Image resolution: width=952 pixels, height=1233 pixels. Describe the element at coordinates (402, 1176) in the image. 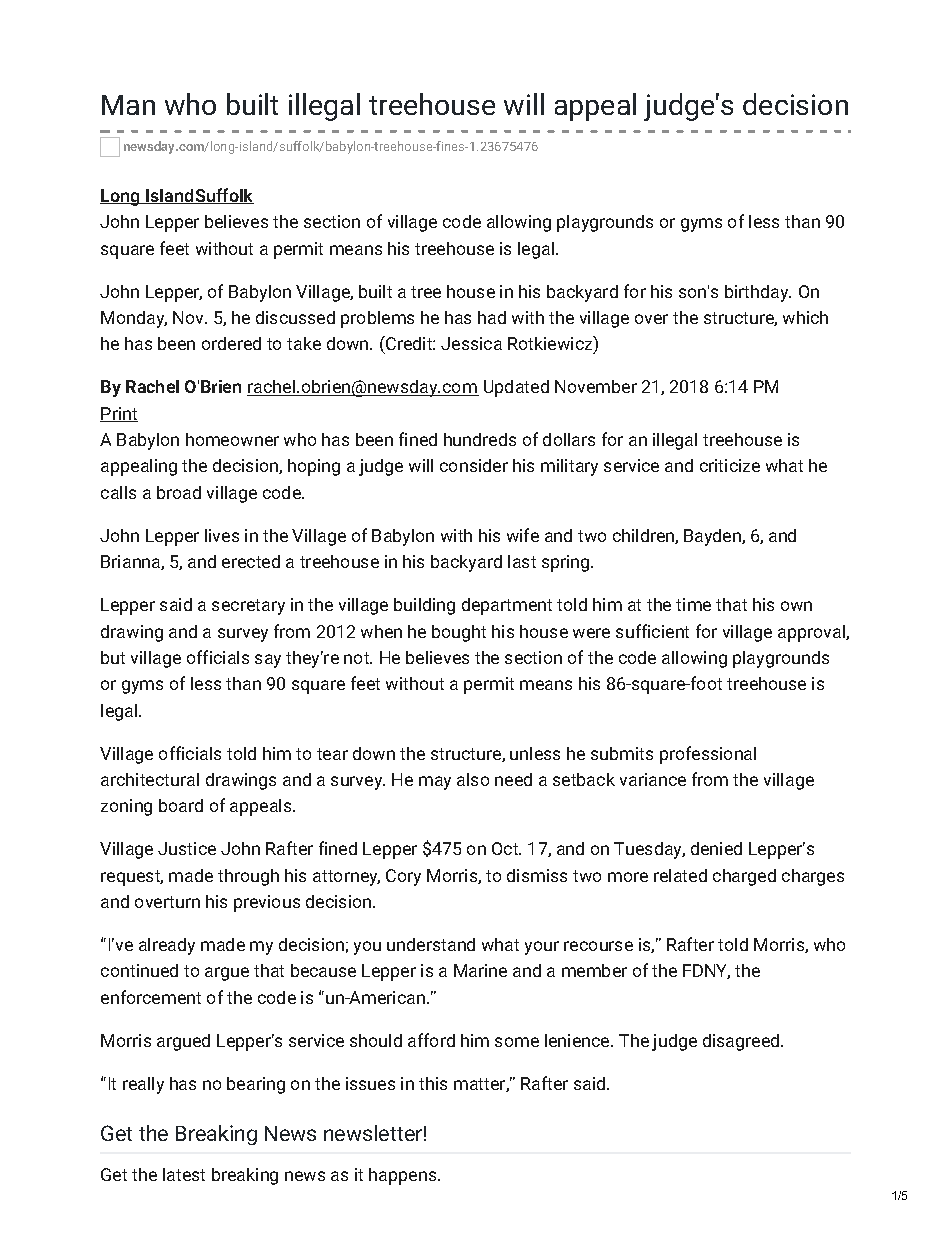

I see `happens` at that location.
